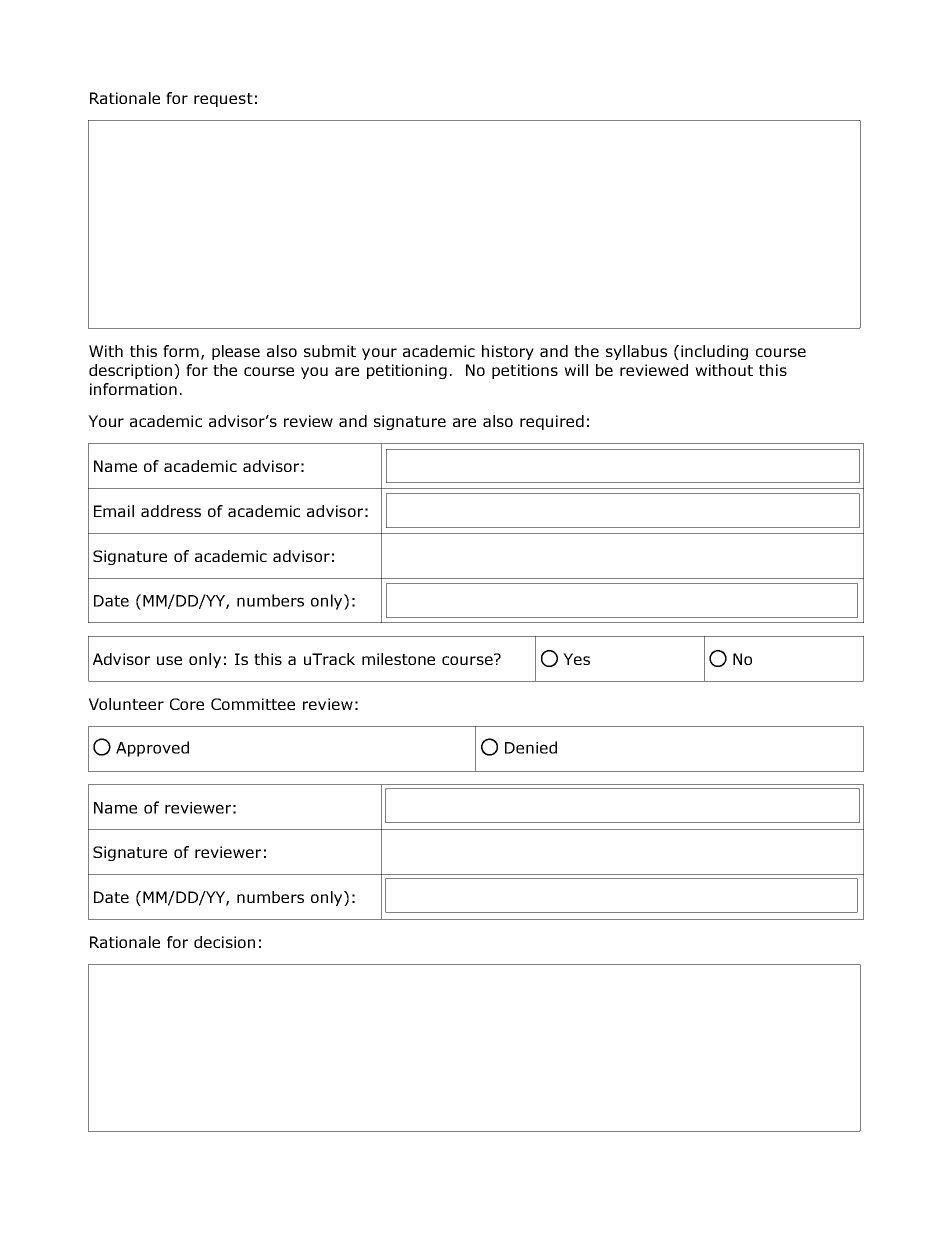 This screenshot has width=952, height=1233. I want to click on submit, so click(330, 351).
